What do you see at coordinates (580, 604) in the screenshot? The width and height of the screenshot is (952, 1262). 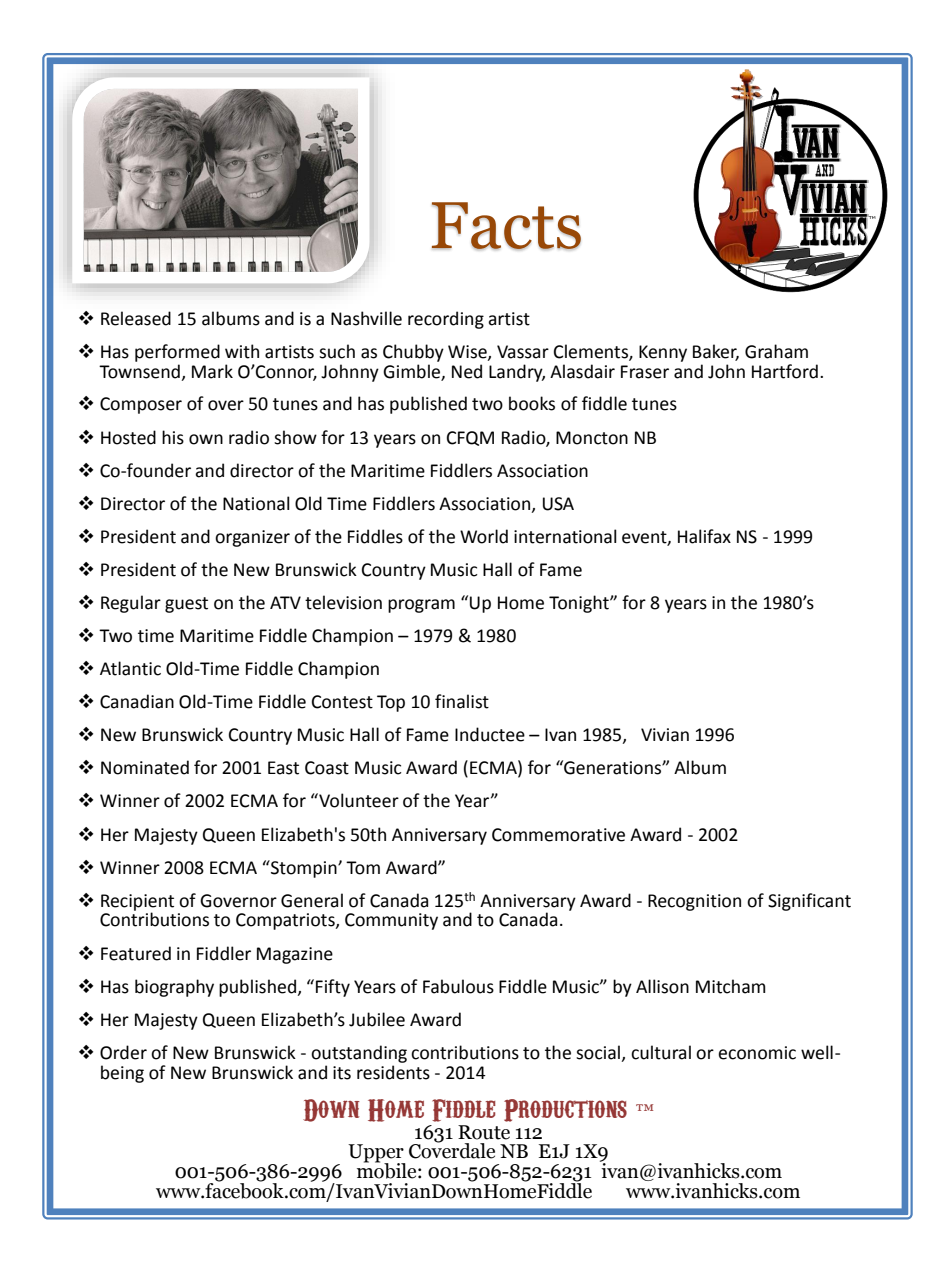 I see `Tonight` at bounding box center [580, 604].
